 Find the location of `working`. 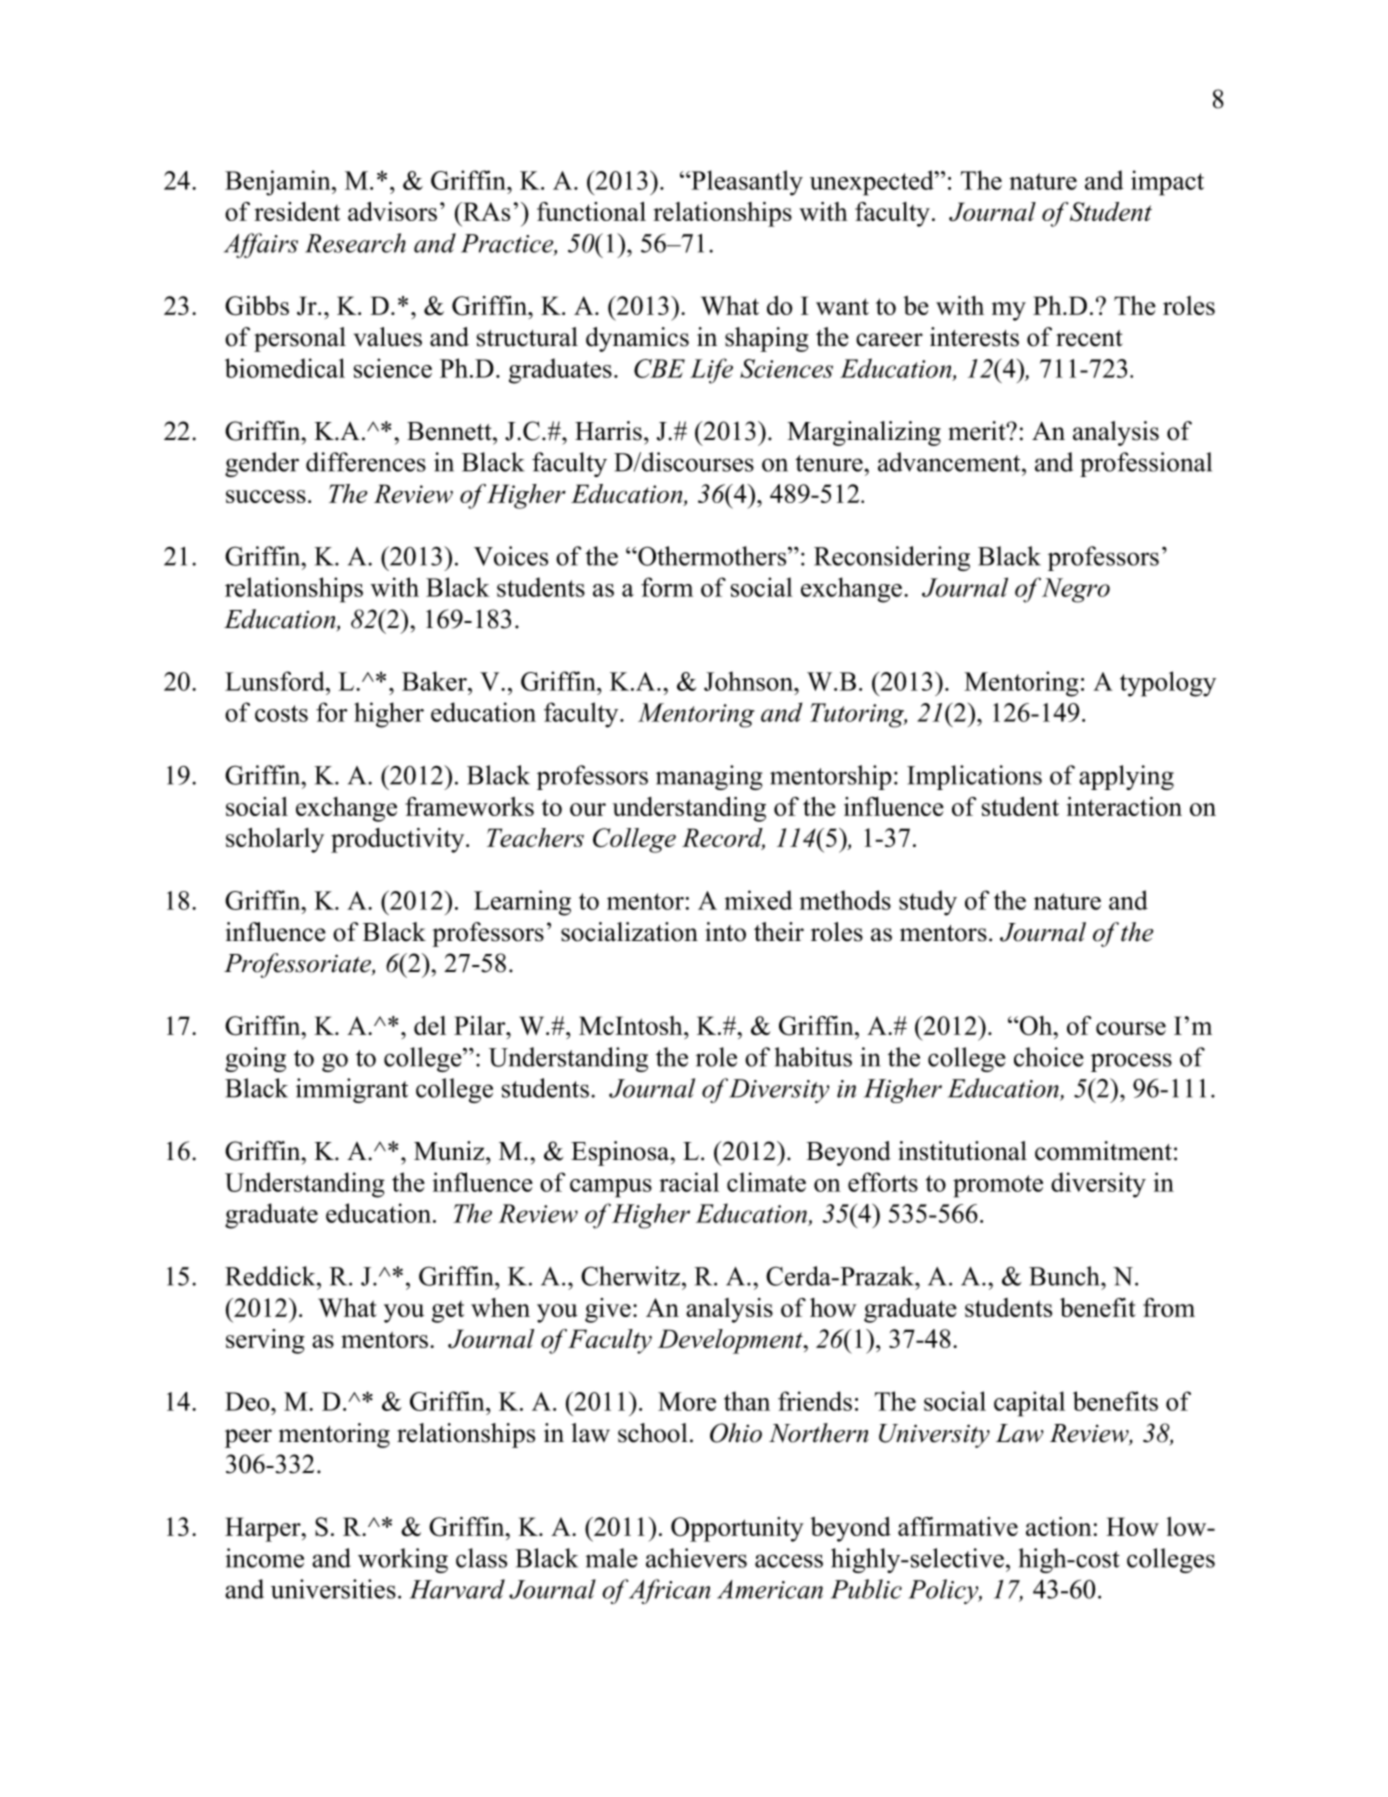

working is located at coordinates (403, 1560).
